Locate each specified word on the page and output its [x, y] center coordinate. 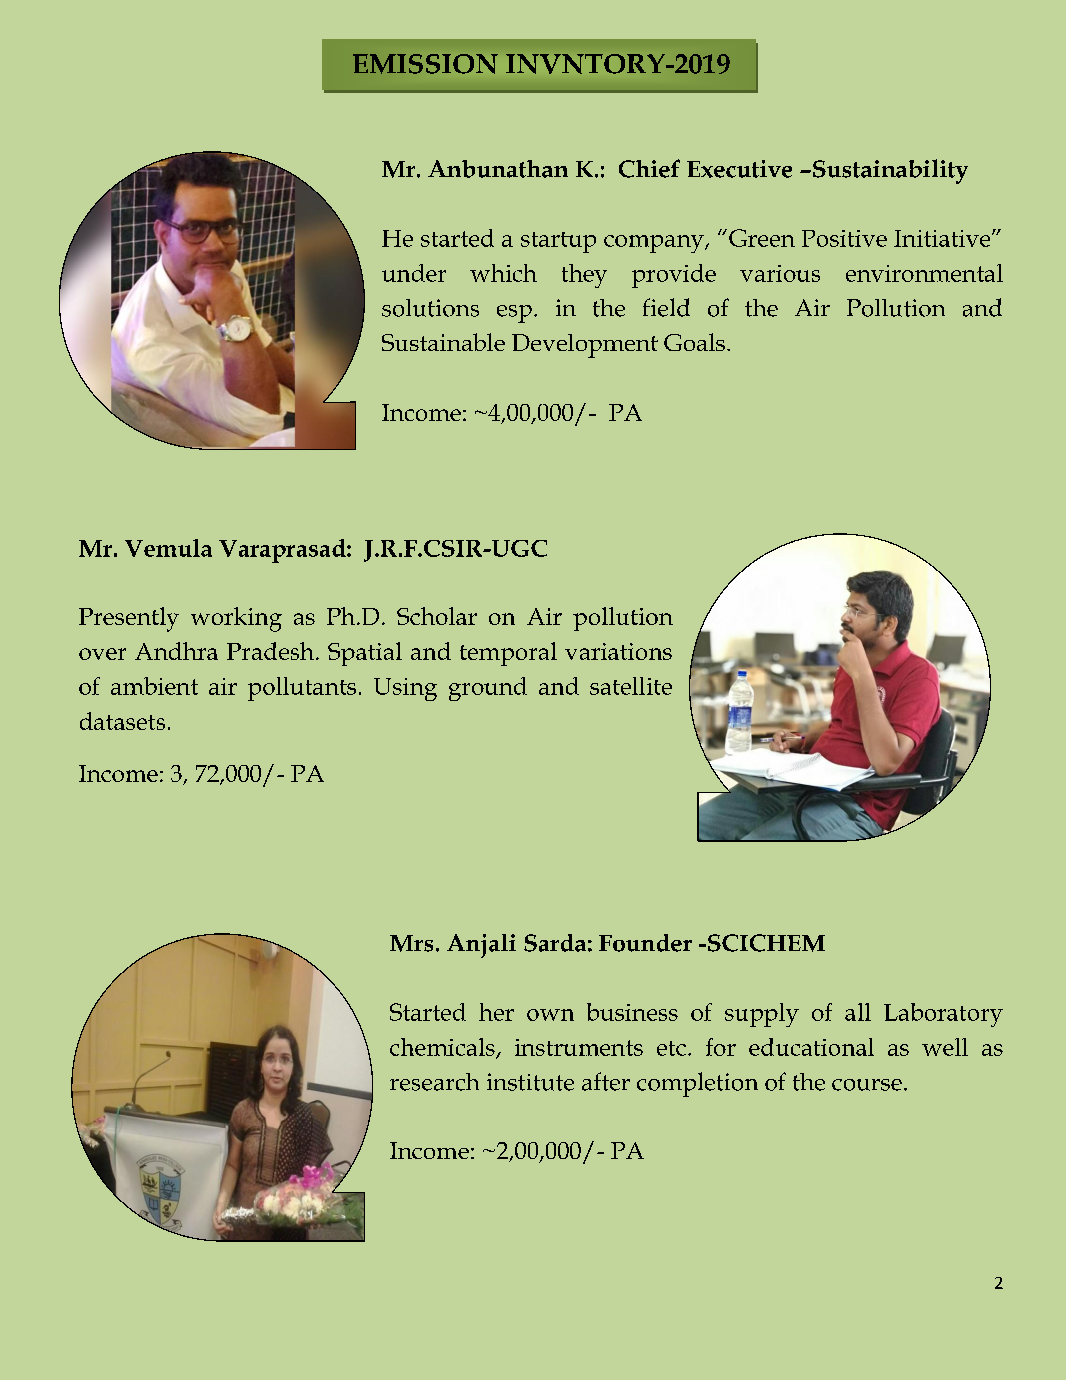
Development [585, 346]
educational [811, 1047]
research [434, 1082]
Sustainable [443, 342]
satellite [631, 686]
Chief [649, 168]
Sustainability [890, 171]
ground [488, 689]
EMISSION [425, 64]
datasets [122, 721]
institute [530, 1082]
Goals [694, 342]
